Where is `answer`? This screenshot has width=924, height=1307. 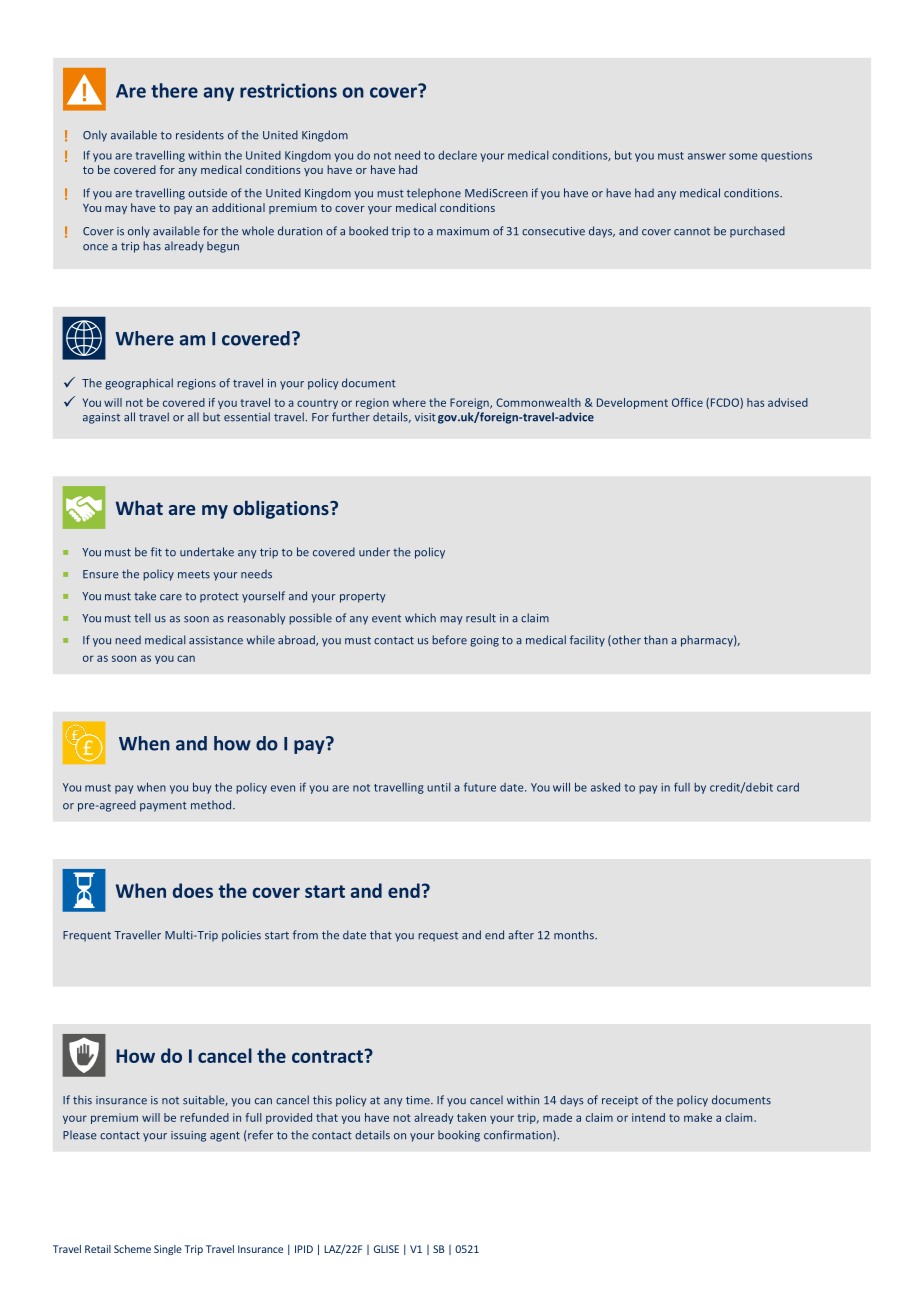 answer is located at coordinates (707, 156).
